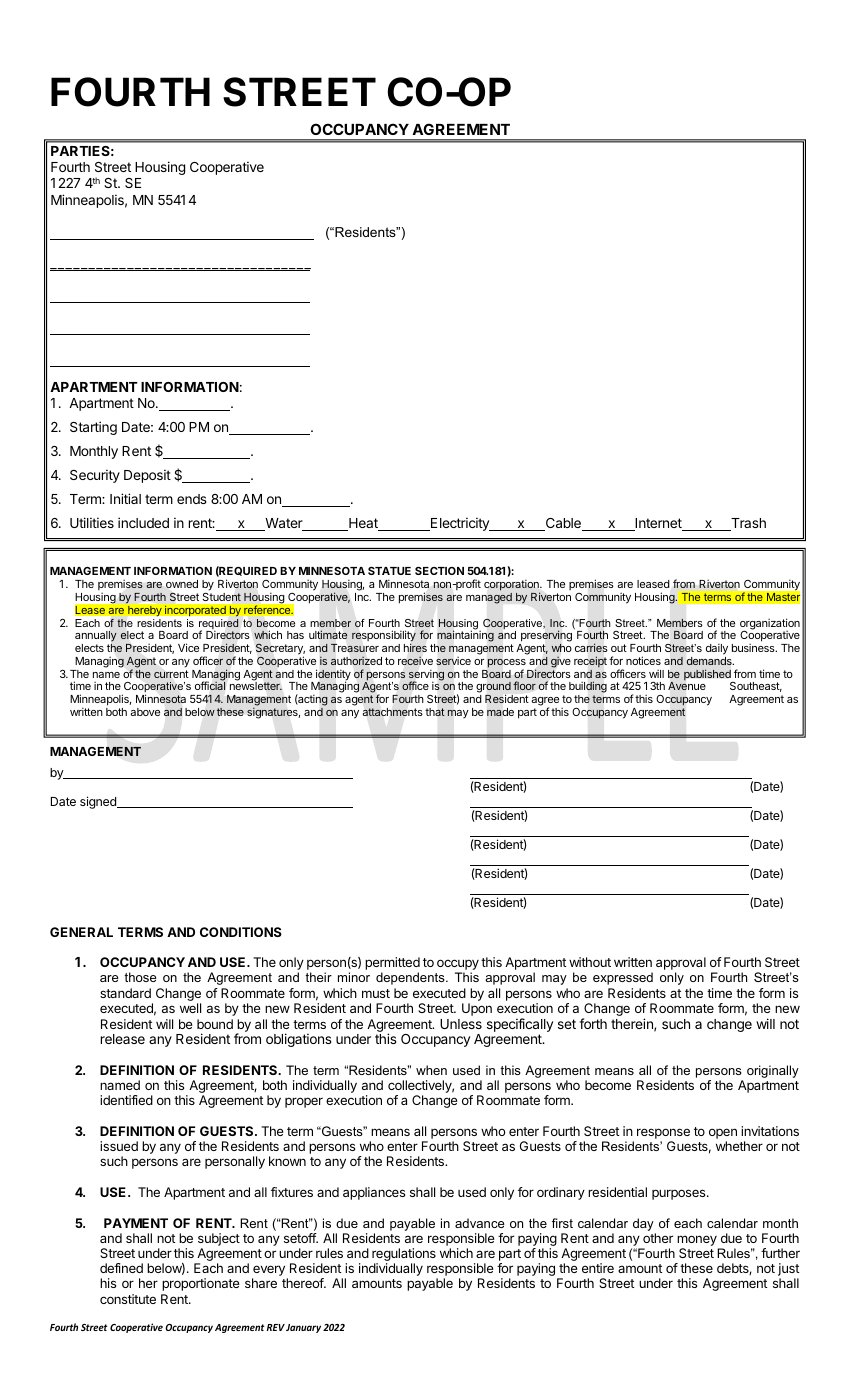  Describe the element at coordinates (590, 962) in the screenshot. I see `without` at that location.
